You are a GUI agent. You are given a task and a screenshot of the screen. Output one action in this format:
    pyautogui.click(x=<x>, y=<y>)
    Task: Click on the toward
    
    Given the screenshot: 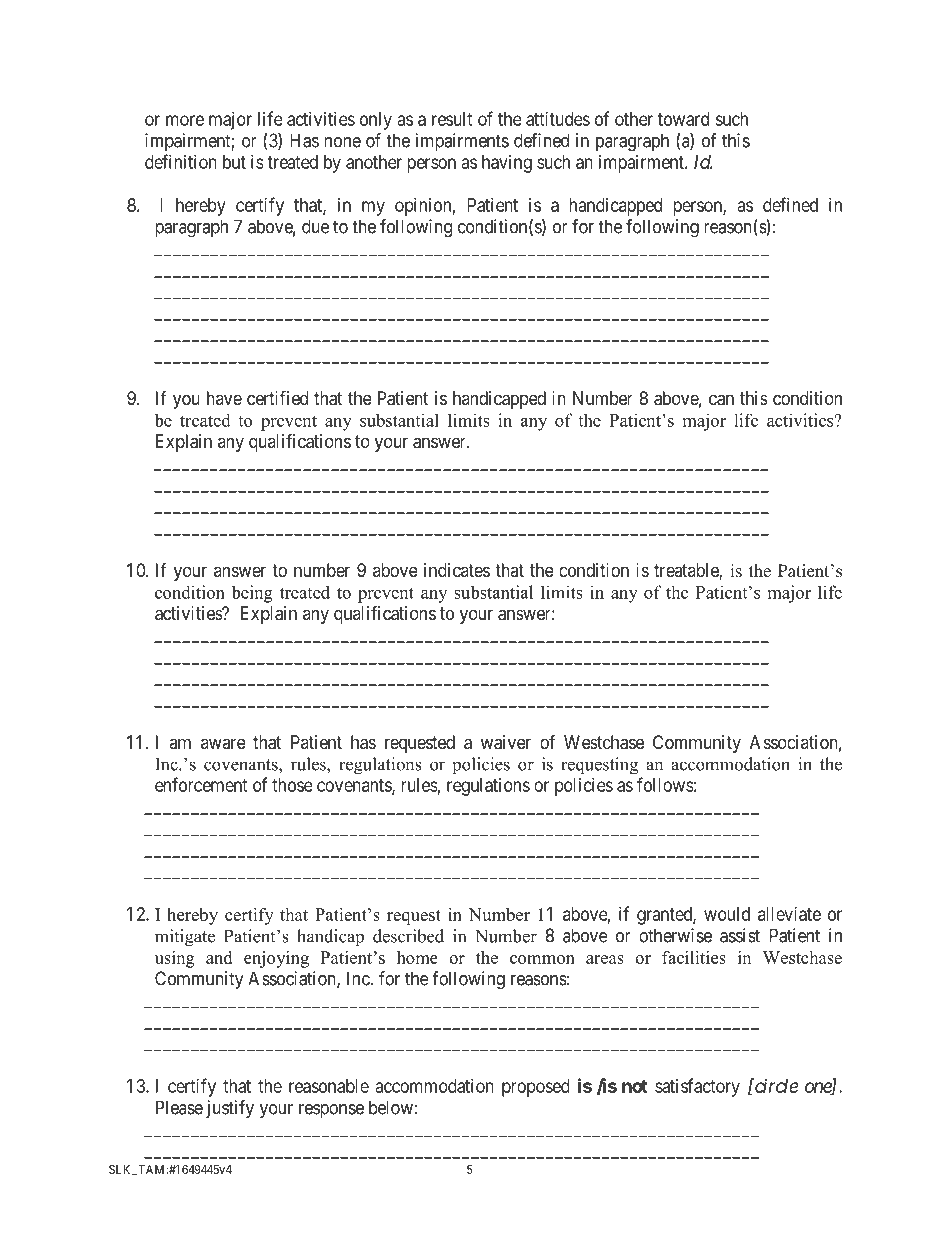 What is the action you would take?
    pyautogui.click(x=683, y=119)
